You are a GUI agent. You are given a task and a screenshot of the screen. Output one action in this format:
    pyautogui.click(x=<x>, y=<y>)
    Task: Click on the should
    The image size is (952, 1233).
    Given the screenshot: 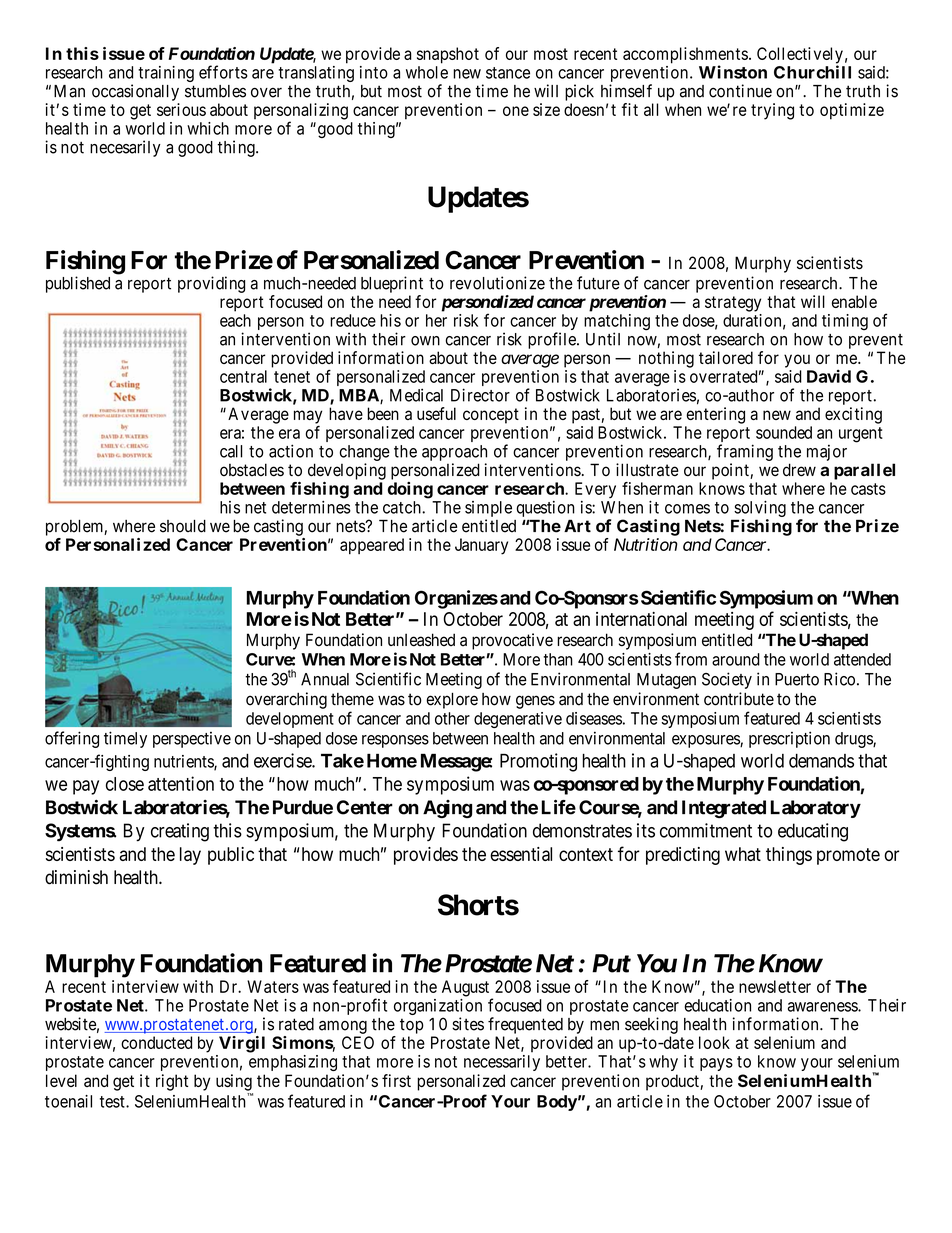 What is the action you would take?
    pyautogui.click(x=183, y=526)
